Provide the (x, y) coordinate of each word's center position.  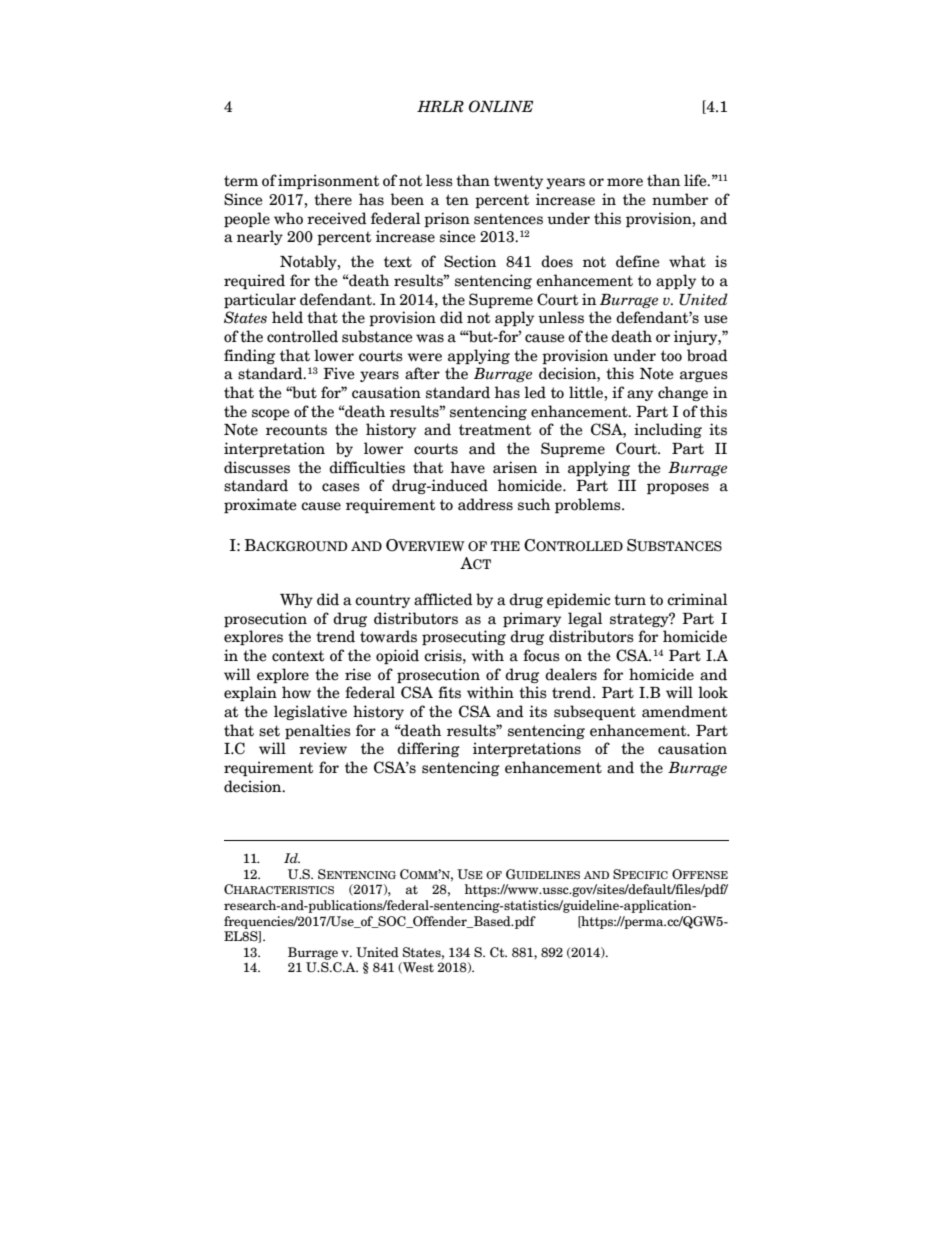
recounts (296, 430)
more (625, 182)
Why (296, 600)
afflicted (443, 599)
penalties (318, 731)
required (254, 281)
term (241, 181)
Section (470, 261)
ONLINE (501, 106)
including (668, 430)
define (638, 261)
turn (630, 600)
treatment (495, 430)
